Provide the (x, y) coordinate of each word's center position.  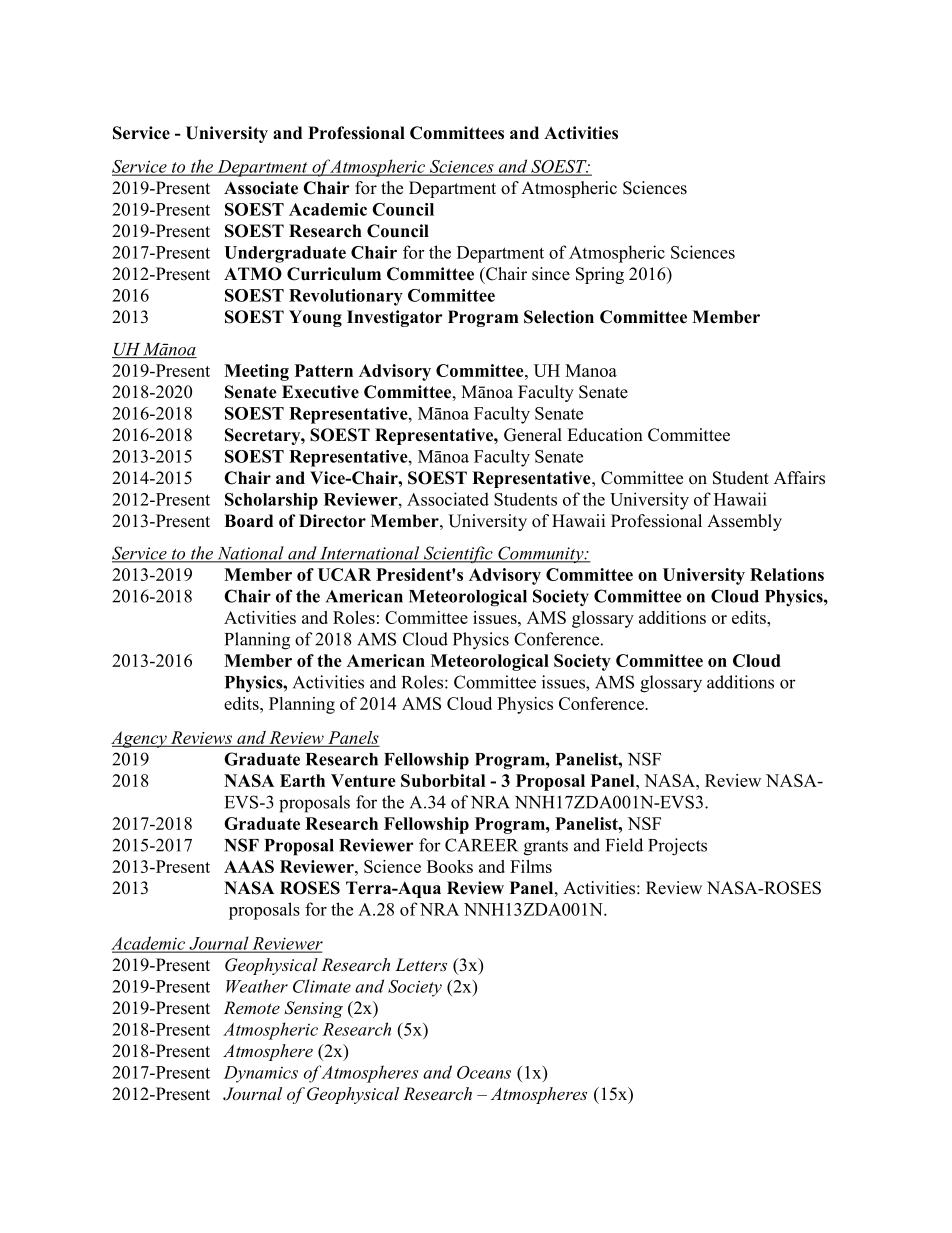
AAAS (249, 866)
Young (315, 318)
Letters (421, 964)
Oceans (484, 1072)
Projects (677, 847)
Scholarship (271, 501)
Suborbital (443, 780)
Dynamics (261, 1074)
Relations (787, 574)
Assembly (744, 522)
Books (450, 866)
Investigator (395, 318)
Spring (600, 275)
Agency (140, 739)
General (533, 435)
